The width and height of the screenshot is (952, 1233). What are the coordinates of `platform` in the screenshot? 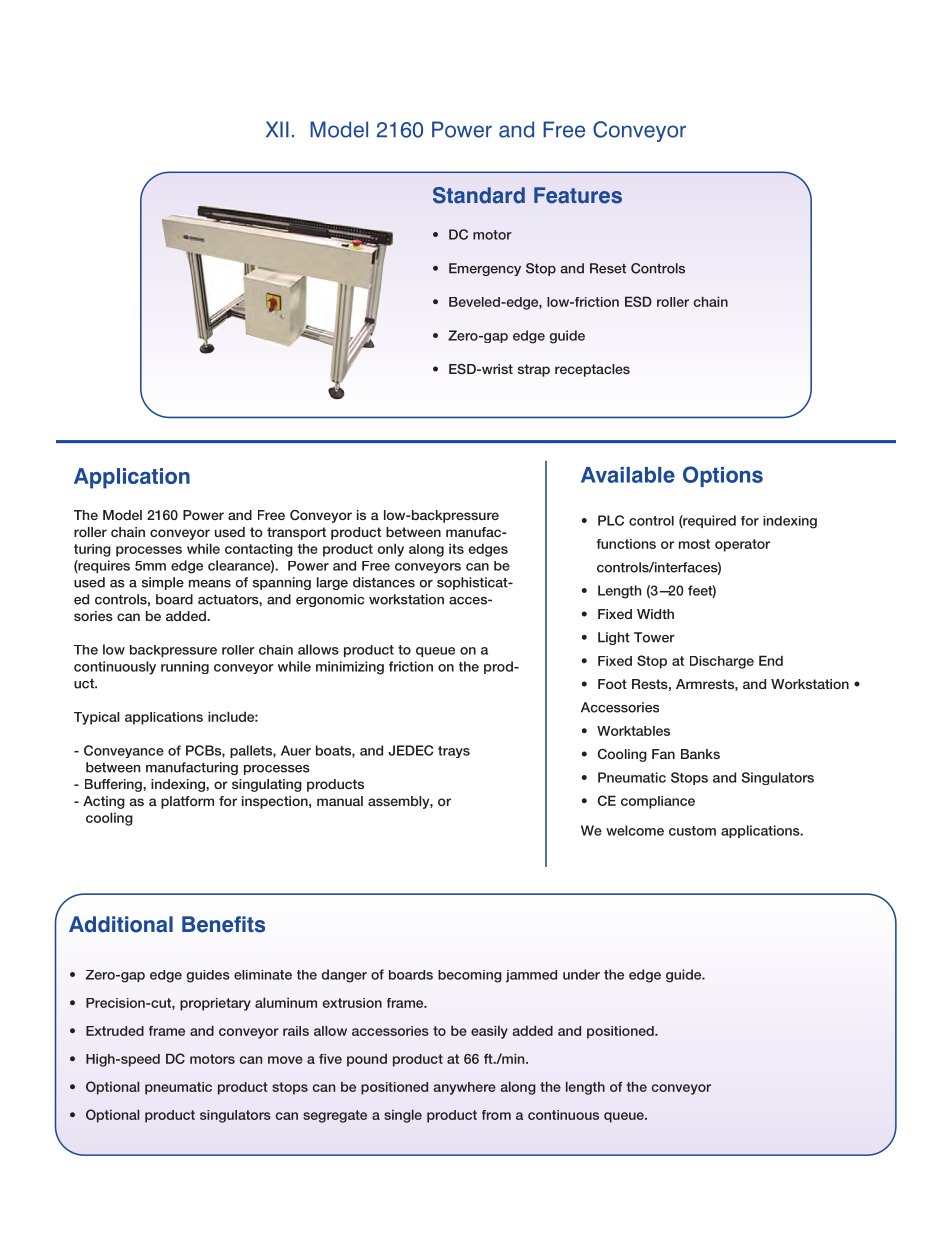 It's located at (187, 802).
